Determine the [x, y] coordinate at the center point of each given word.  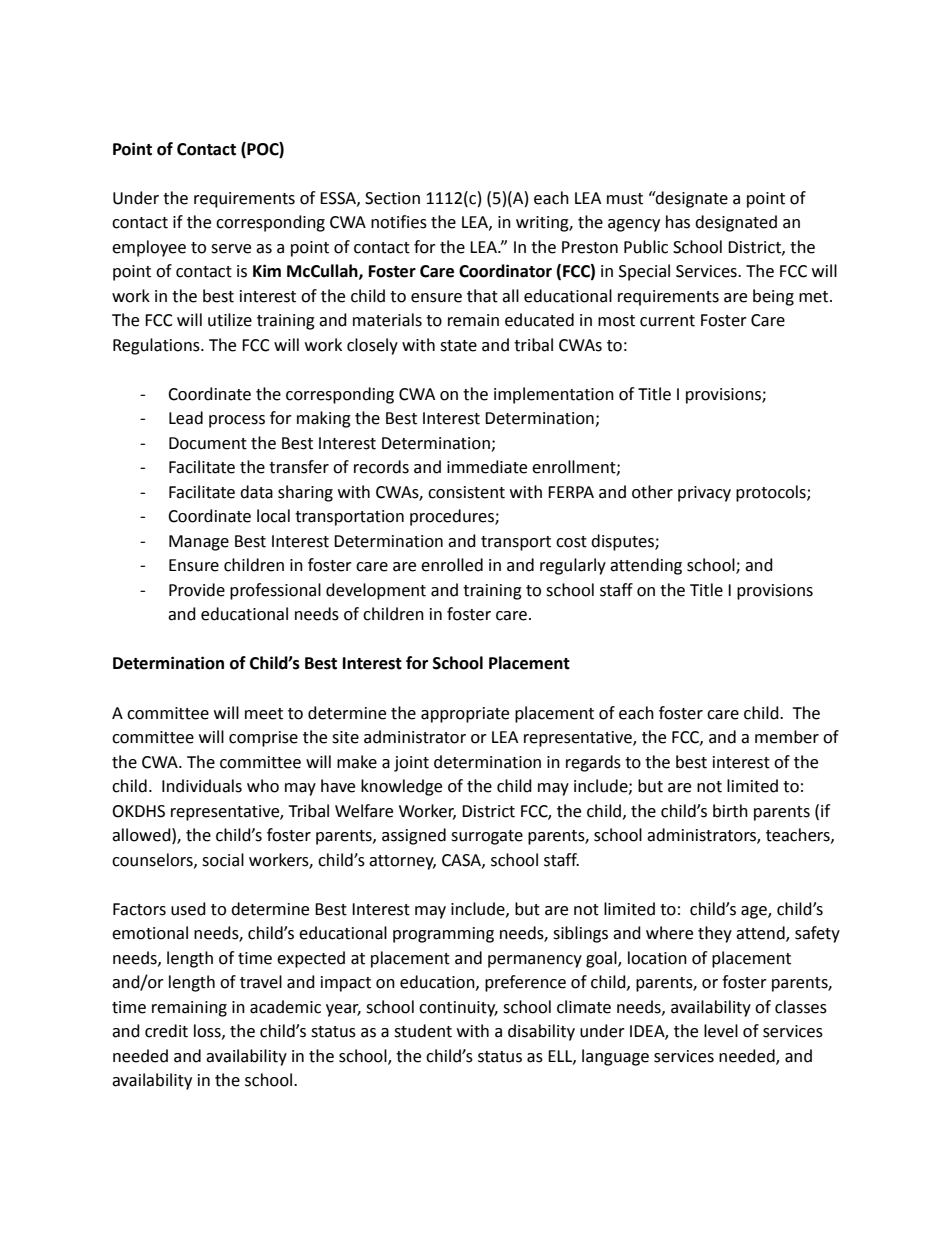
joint [411, 764]
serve [231, 249]
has [678, 222]
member [787, 737]
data [256, 492]
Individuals [202, 786]
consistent [466, 492]
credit [166, 1031]
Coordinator [505, 271]
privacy [704, 494]
